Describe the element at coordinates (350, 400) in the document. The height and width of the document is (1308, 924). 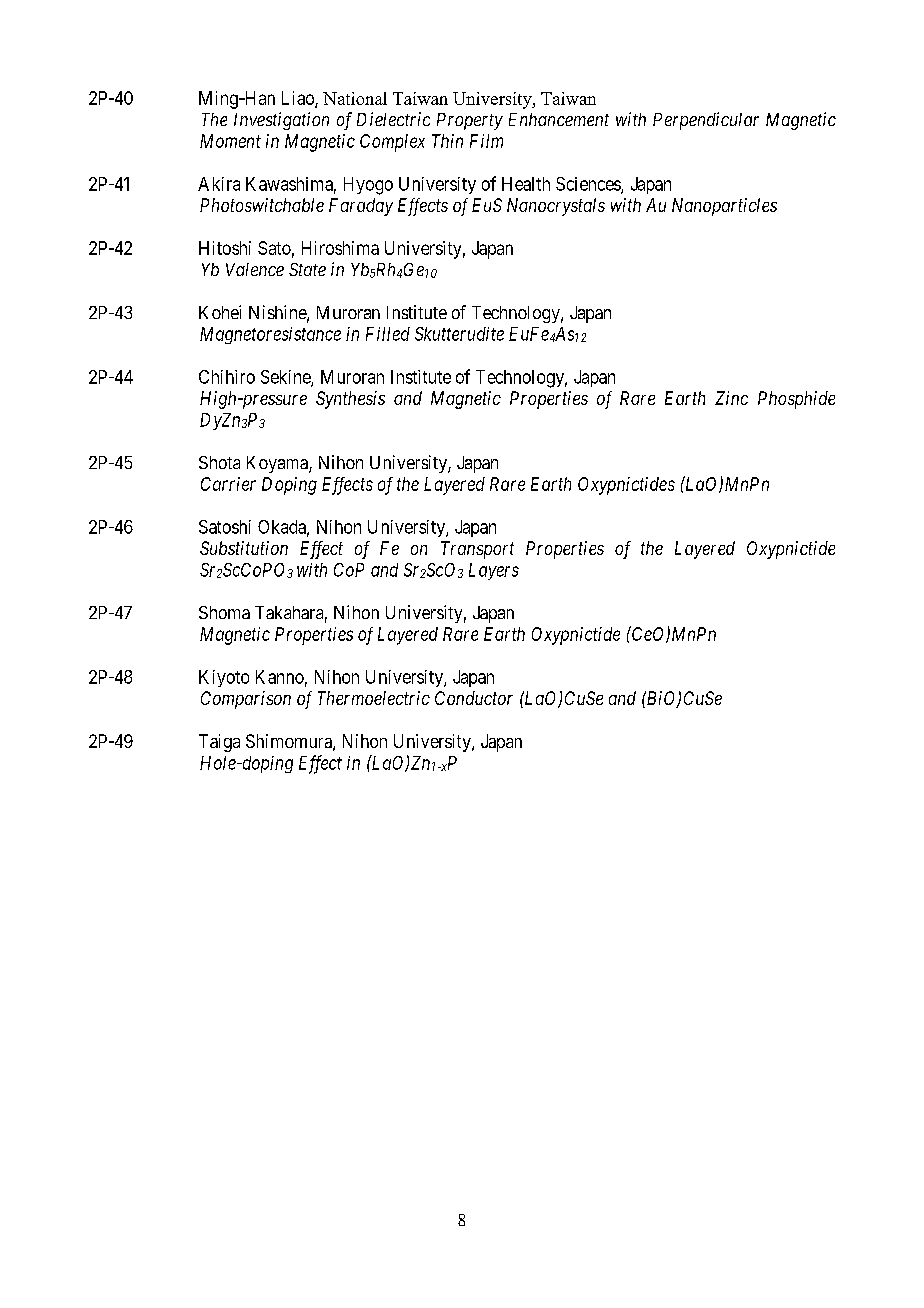
I see `Synthesis` at that location.
